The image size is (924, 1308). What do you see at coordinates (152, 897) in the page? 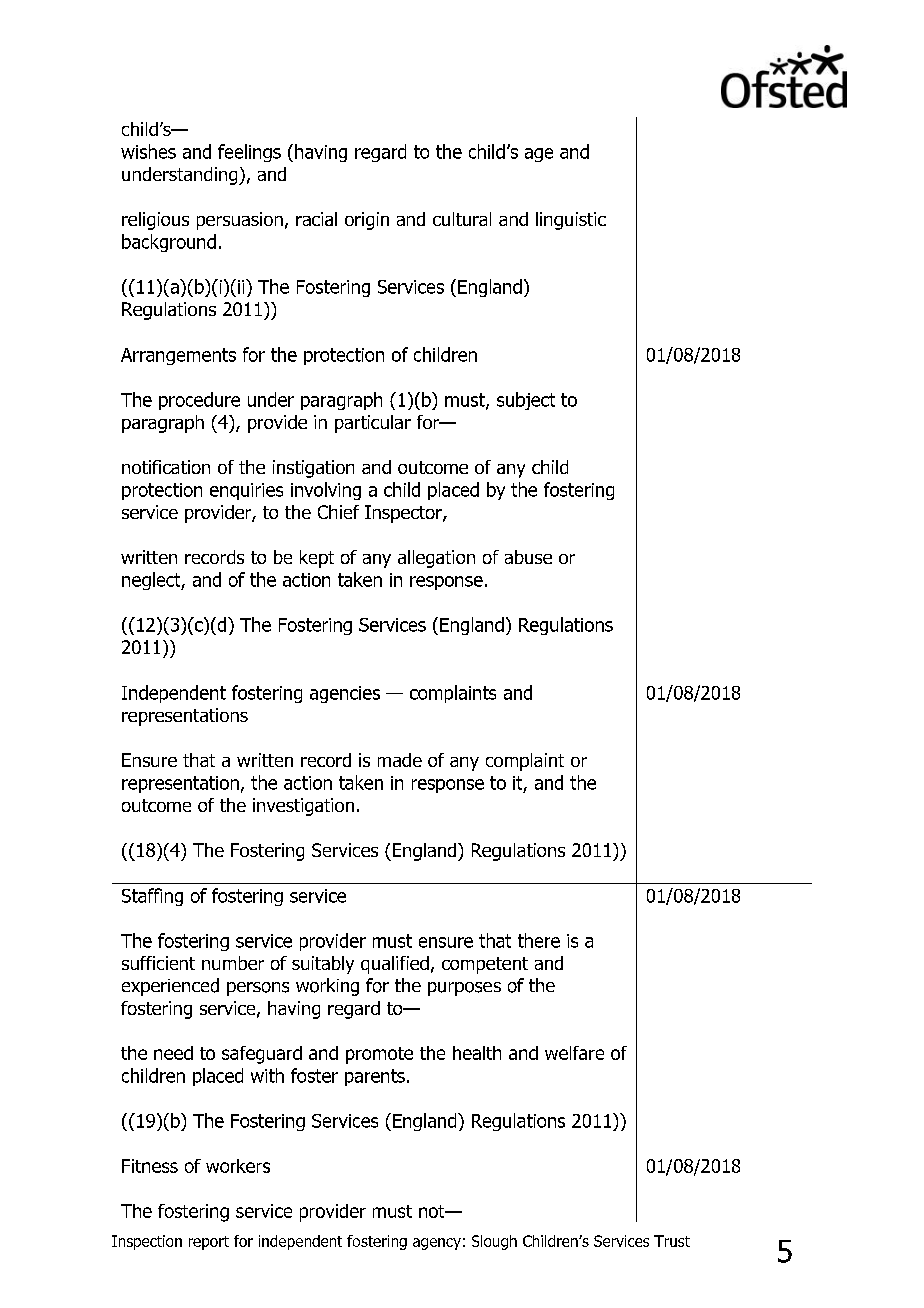
I see `Staffing` at bounding box center [152, 897].
